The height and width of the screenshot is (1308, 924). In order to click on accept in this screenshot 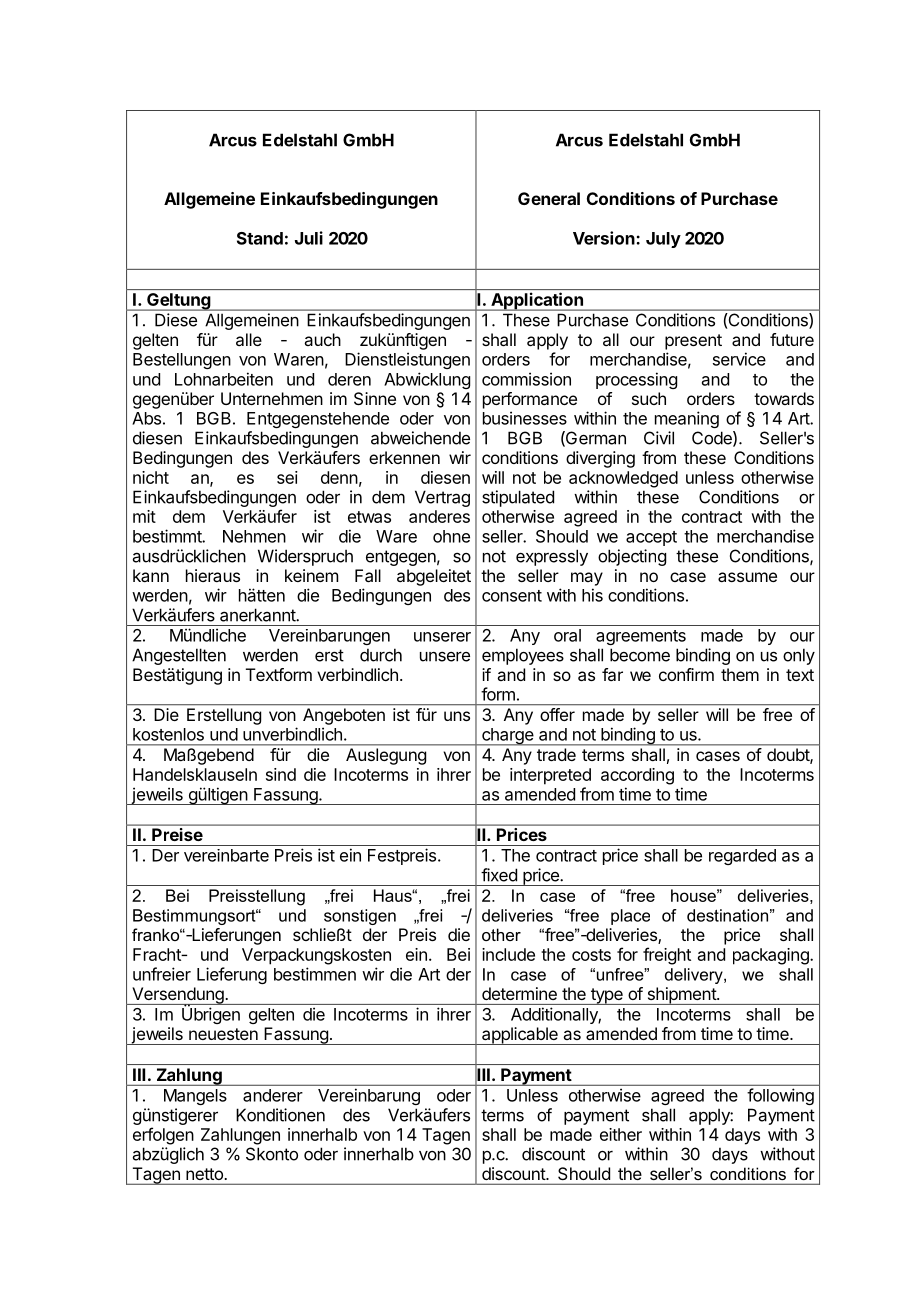, I will do `click(651, 538)`.
